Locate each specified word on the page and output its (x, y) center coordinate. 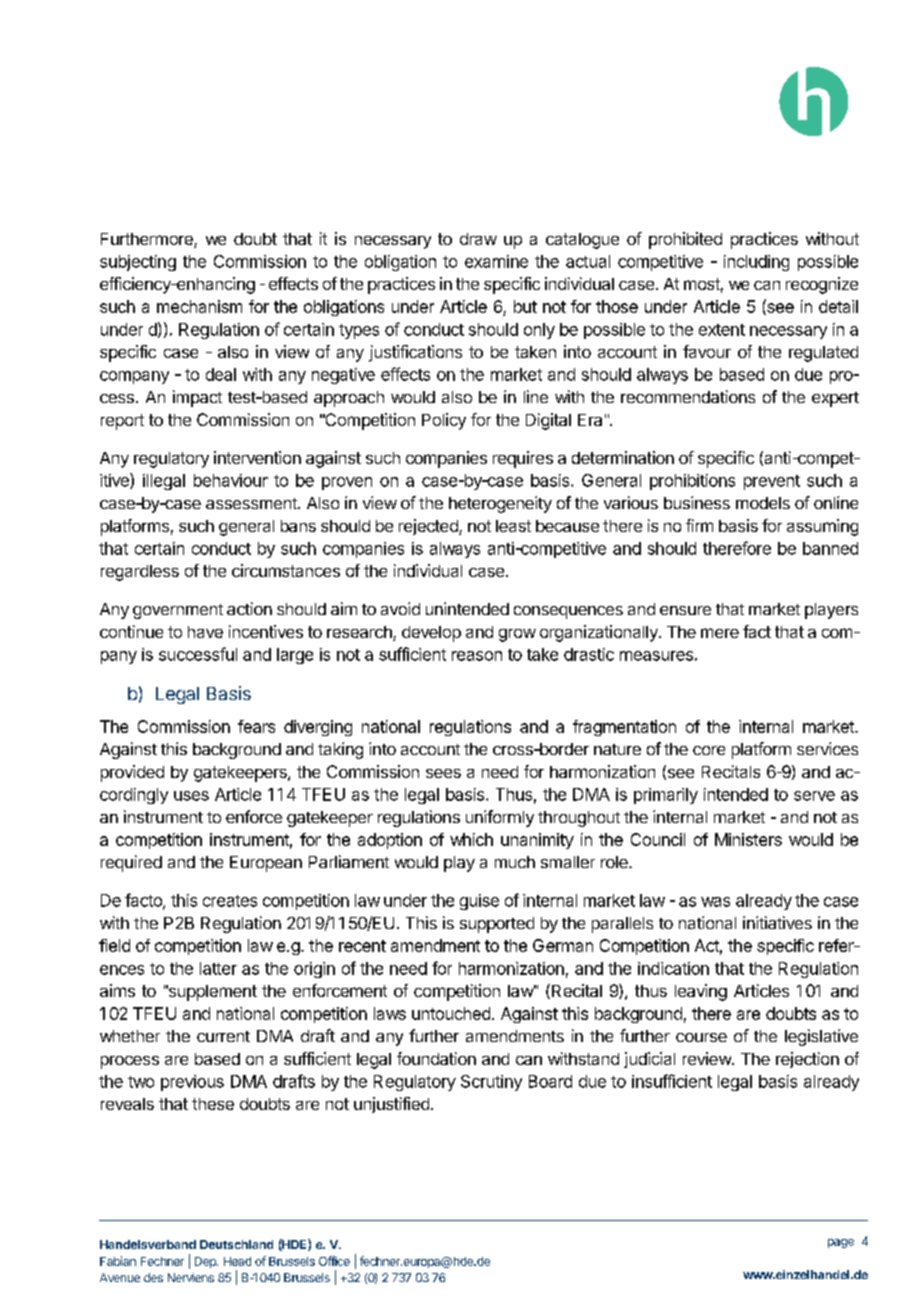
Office (334, 1261)
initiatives (777, 922)
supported (497, 925)
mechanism (199, 306)
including (756, 263)
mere (720, 633)
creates (230, 901)
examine (496, 261)
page (841, 1243)
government (178, 611)
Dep (206, 1262)
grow (517, 635)
